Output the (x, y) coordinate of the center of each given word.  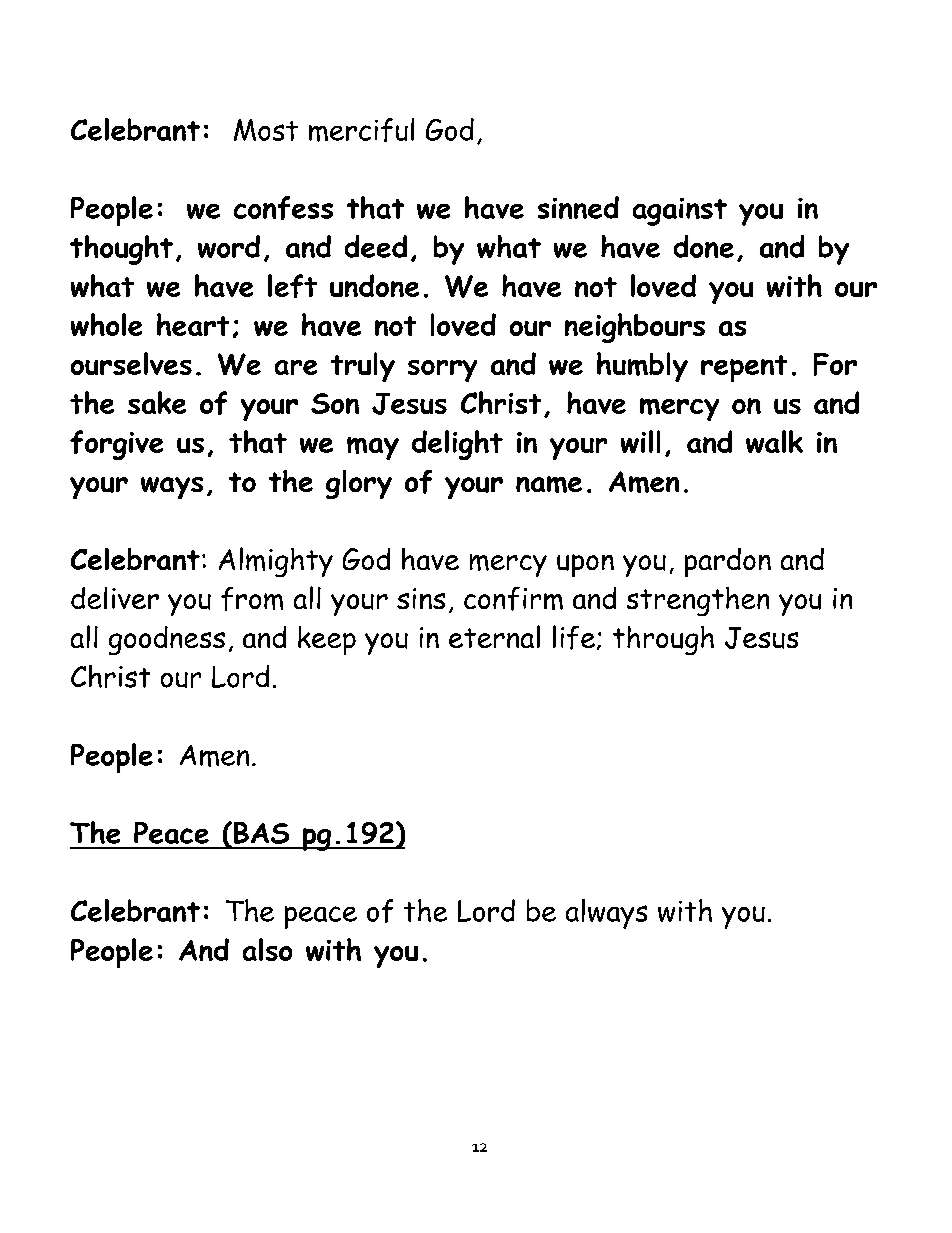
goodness (167, 640)
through (663, 640)
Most (266, 130)
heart (193, 324)
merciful (361, 130)
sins (421, 598)
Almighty (276, 562)
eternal (494, 636)
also (267, 949)
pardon (728, 562)
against (680, 212)
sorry (442, 371)
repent (744, 368)
